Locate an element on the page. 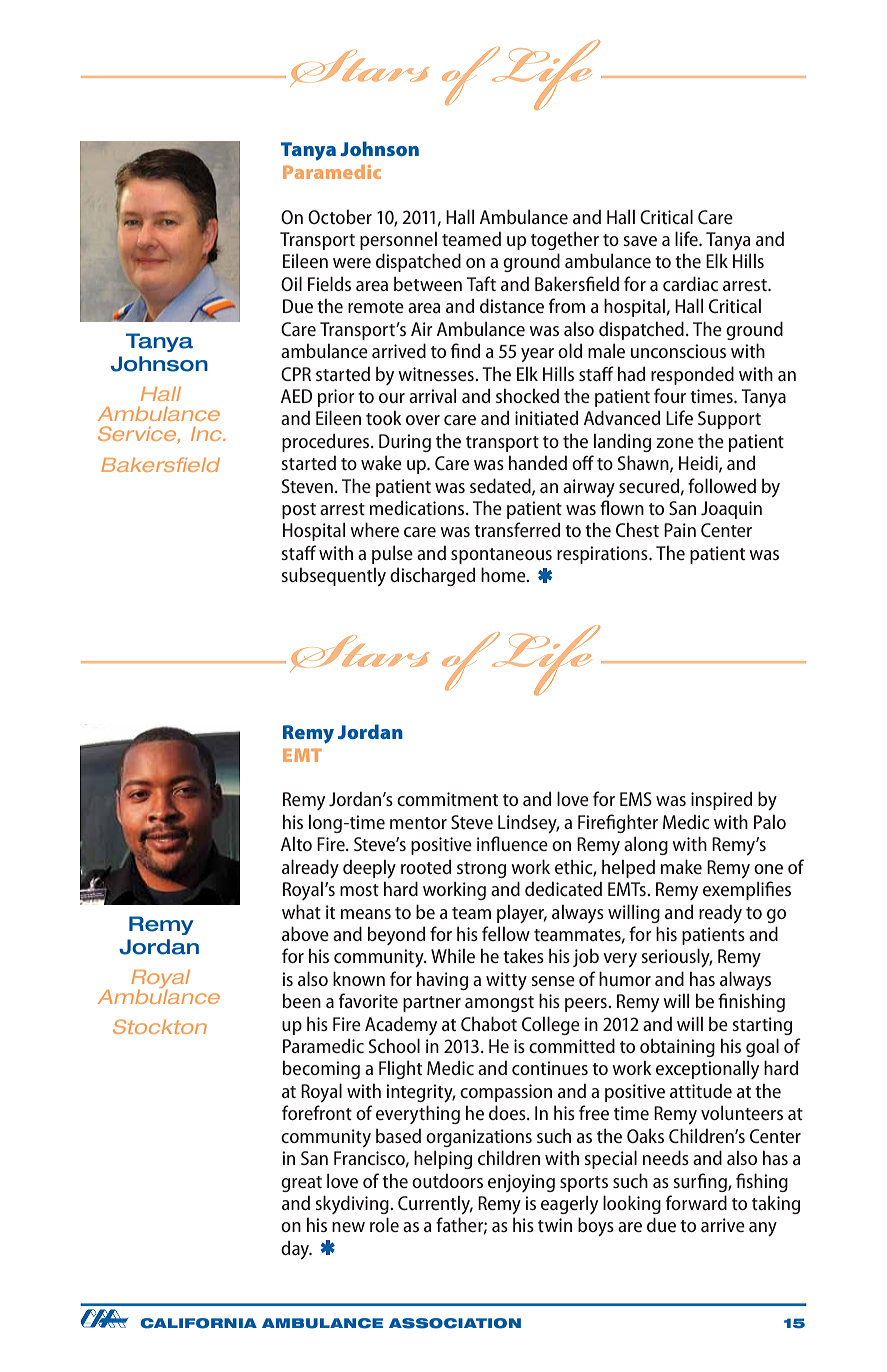 The image size is (887, 1372). inspired is located at coordinates (721, 800).
